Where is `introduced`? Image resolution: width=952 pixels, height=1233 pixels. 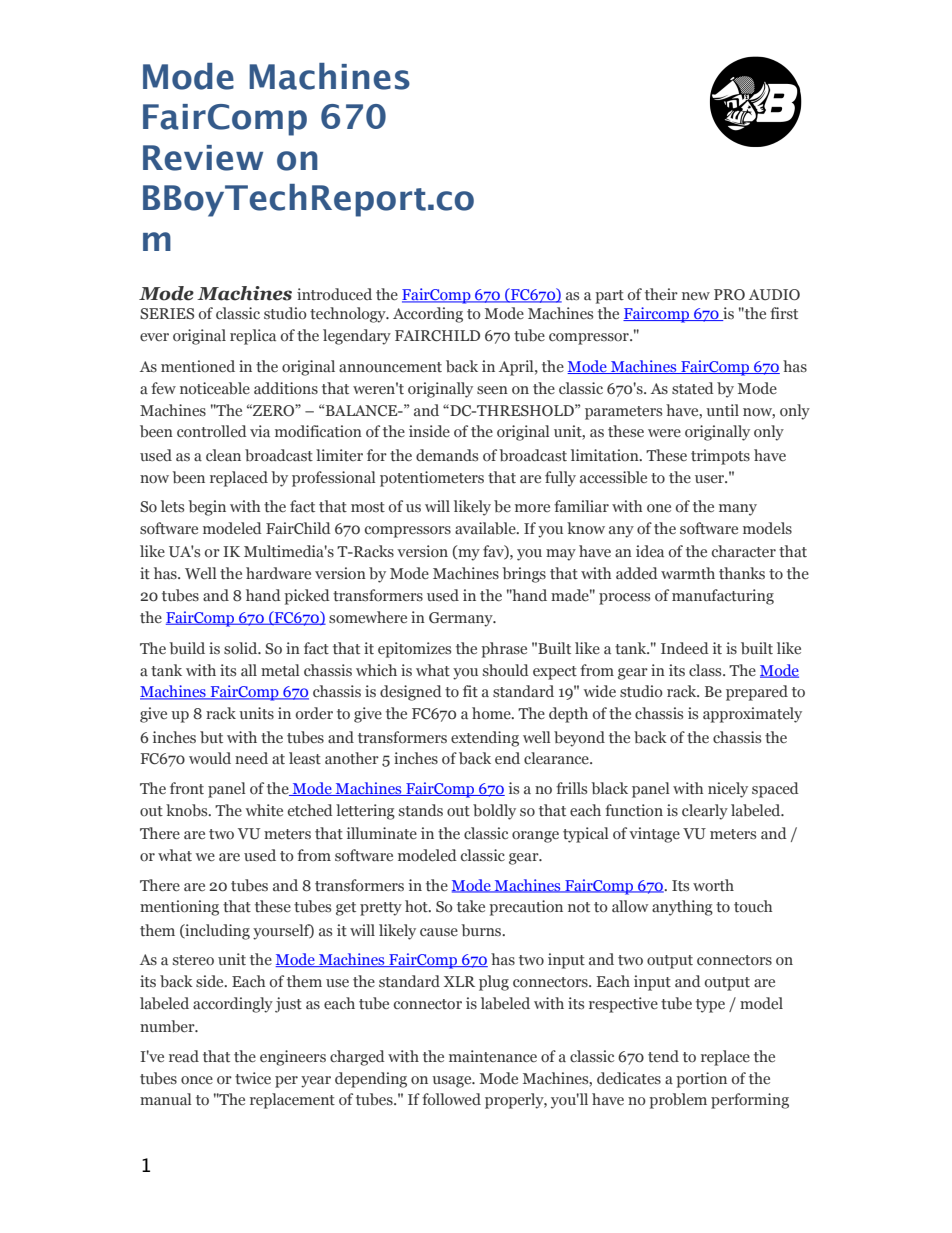 introduced is located at coordinates (334, 294).
